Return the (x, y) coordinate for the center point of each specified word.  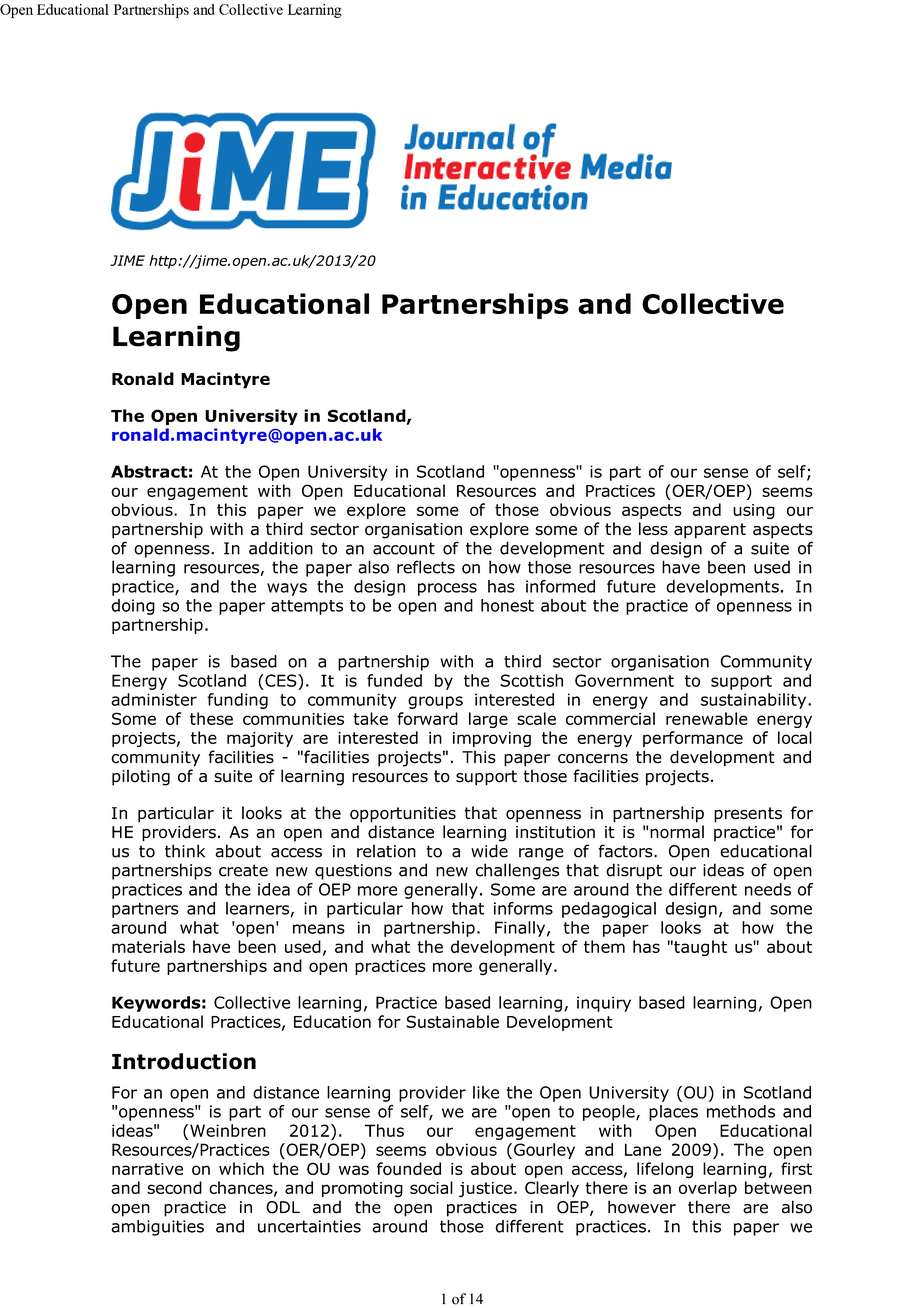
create (243, 870)
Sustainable (452, 1021)
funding (237, 701)
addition (281, 548)
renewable (707, 718)
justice (485, 1190)
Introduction (184, 1061)
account (404, 548)
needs (768, 889)
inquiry (604, 1004)
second (174, 1187)
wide (489, 851)
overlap (708, 1189)
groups (435, 702)
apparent (710, 531)
